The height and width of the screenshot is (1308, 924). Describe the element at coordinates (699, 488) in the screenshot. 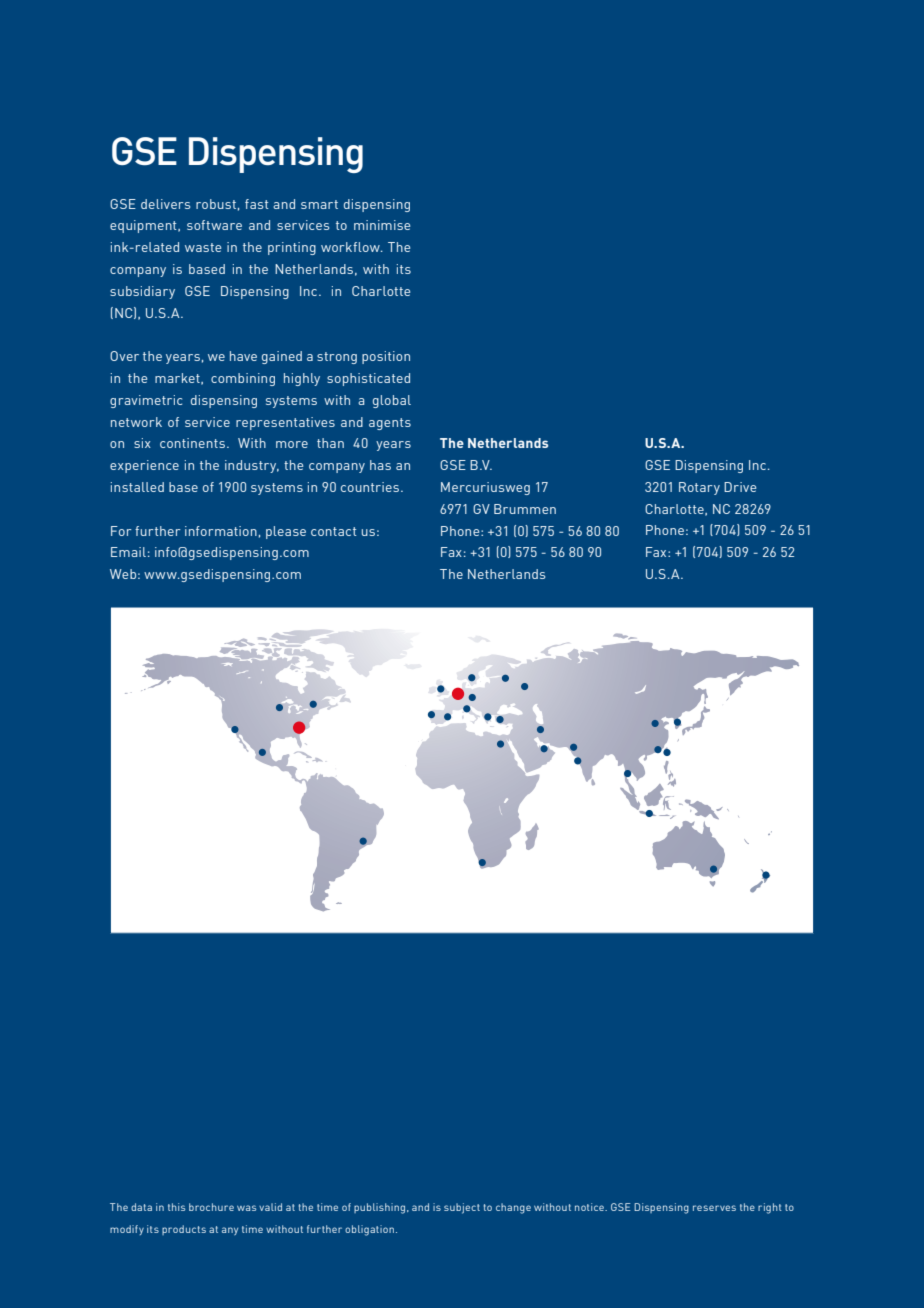

I see `Rotary` at that location.
